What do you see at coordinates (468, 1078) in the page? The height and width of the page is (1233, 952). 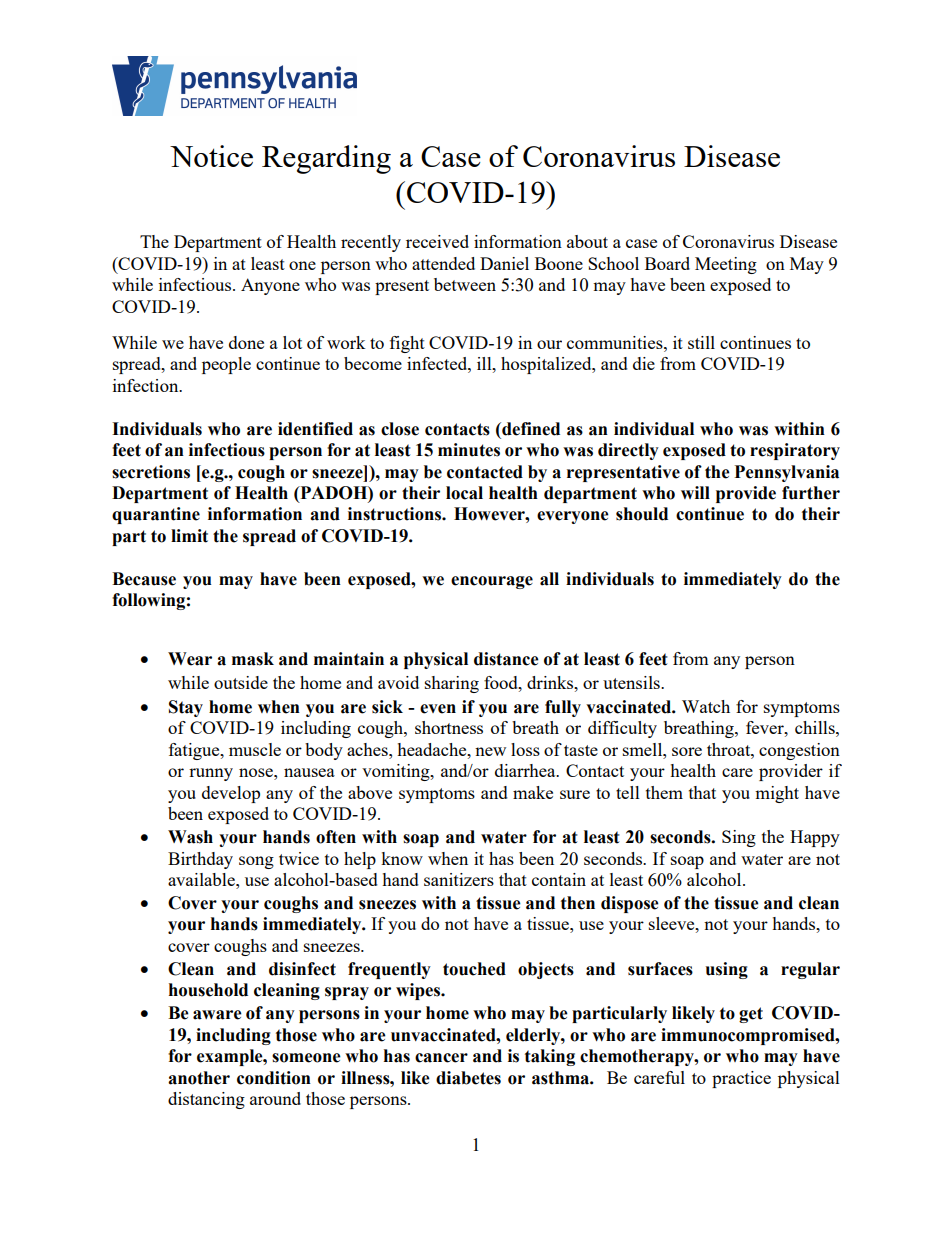 I see `diabetes` at bounding box center [468, 1078].
